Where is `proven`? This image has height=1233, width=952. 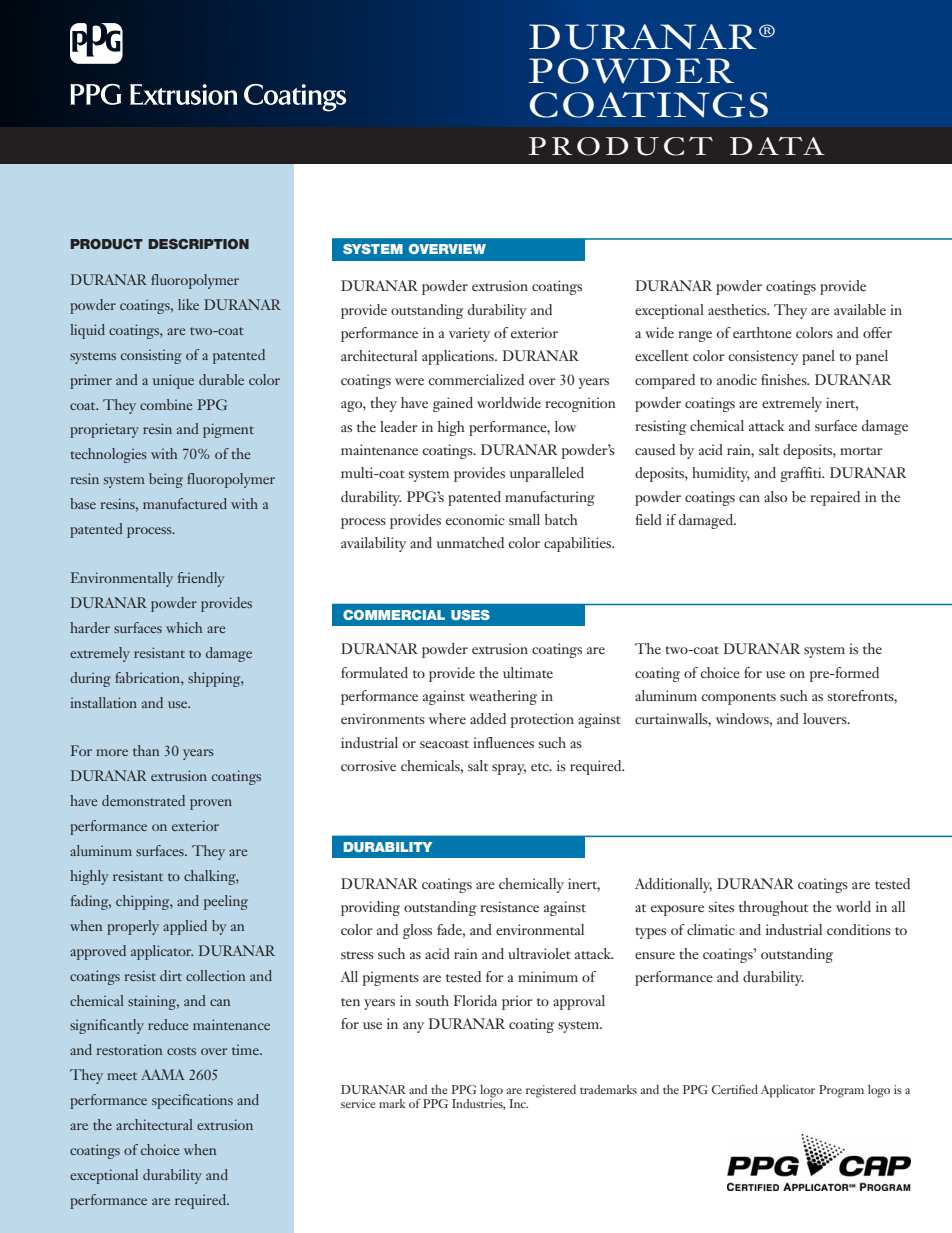 proven is located at coordinates (211, 804).
